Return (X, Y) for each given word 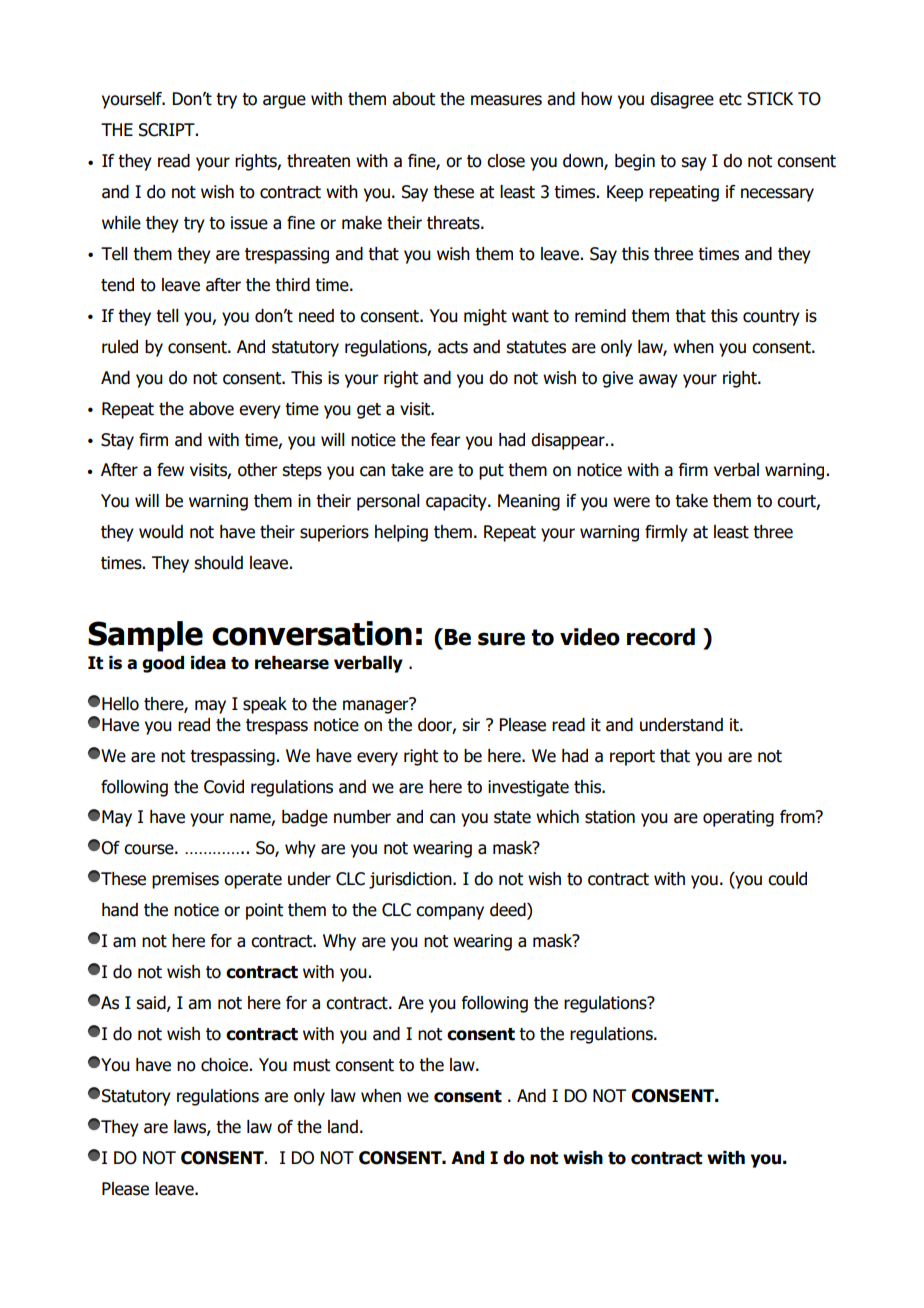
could (787, 879)
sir (471, 725)
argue (284, 102)
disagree (682, 100)
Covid (224, 787)
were (631, 502)
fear (446, 440)
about (413, 99)
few (170, 470)
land (343, 1127)
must (311, 1065)
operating (738, 818)
